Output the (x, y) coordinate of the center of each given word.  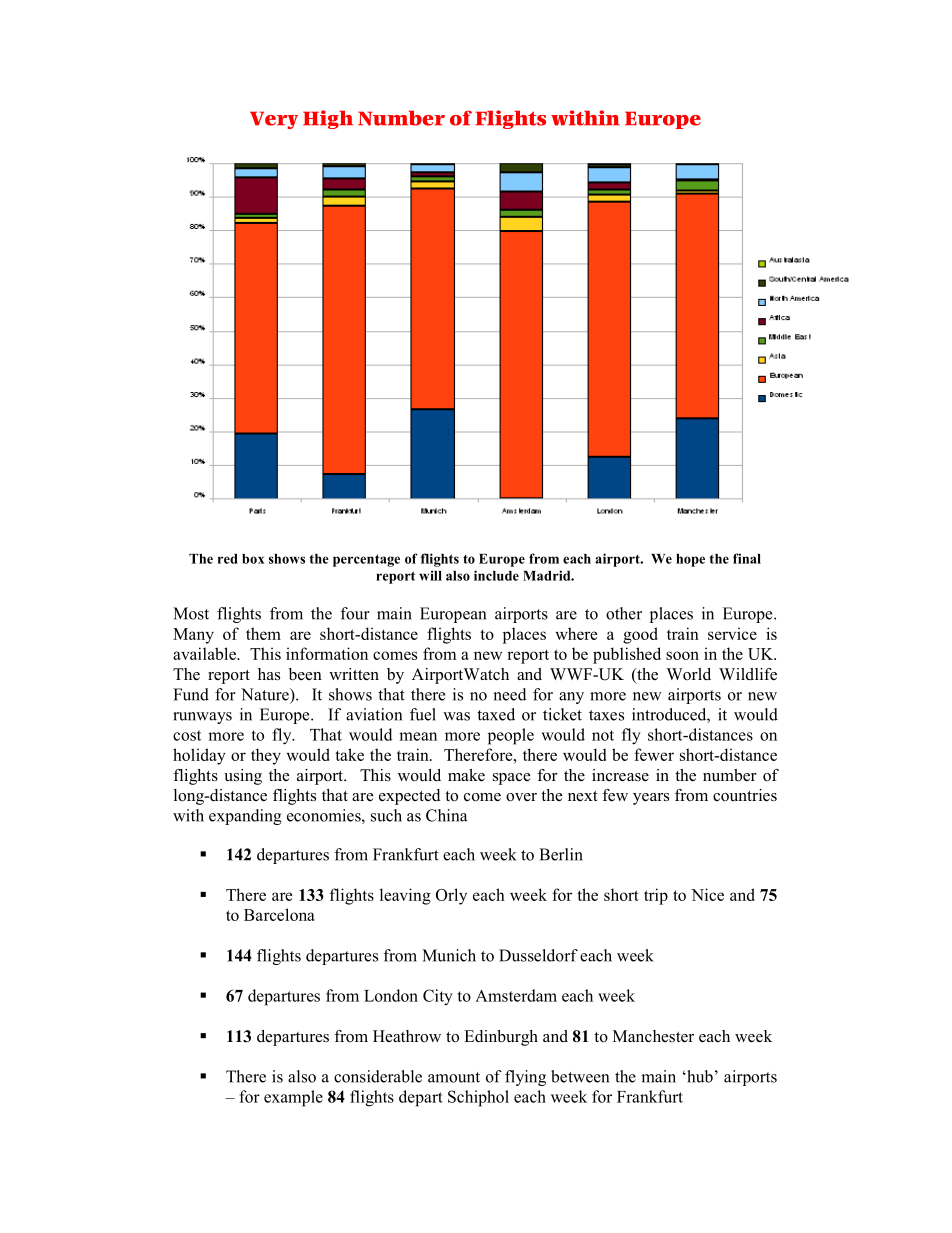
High (328, 119)
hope (690, 560)
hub (699, 1076)
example (293, 1098)
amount (454, 1077)
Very (274, 120)
